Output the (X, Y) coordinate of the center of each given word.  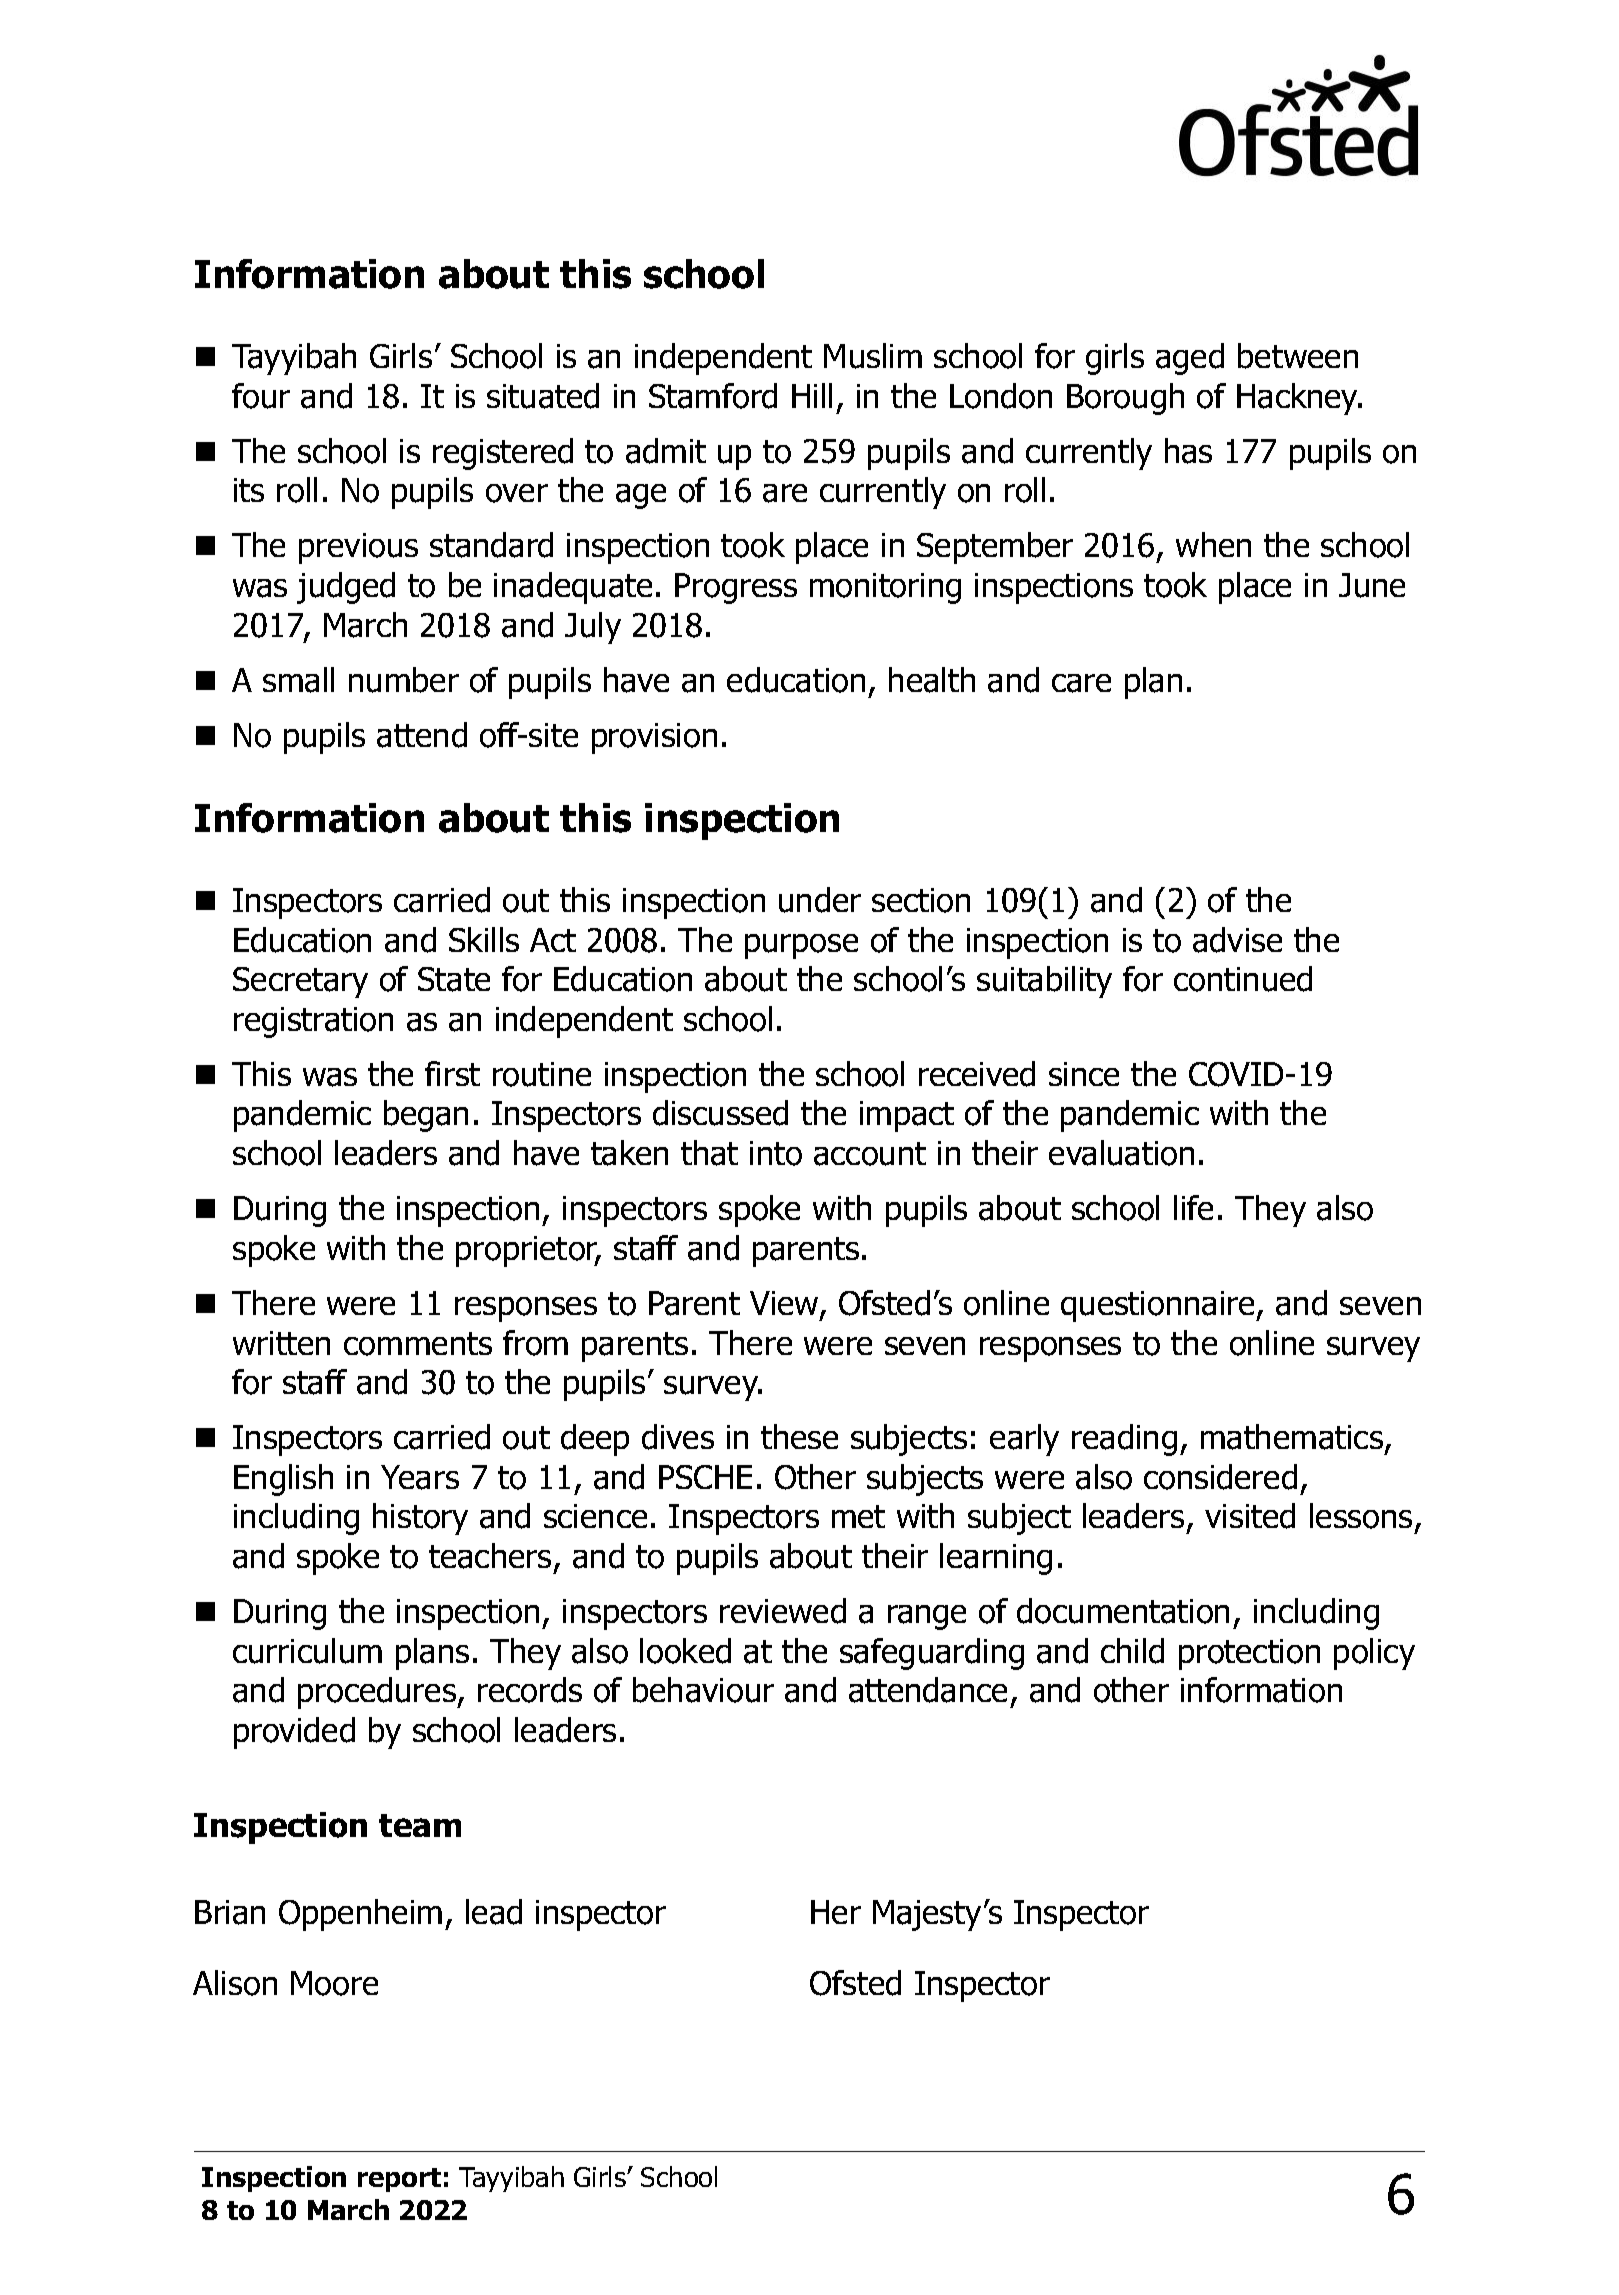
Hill (812, 395)
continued (1243, 979)
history (420, 1519)
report (399, 2180)
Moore (334, 1983)
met (858, 1516)
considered (1220, 1477)
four (261, 396)
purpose (801, 946)
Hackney (1299, 399)
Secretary (300, 982)
